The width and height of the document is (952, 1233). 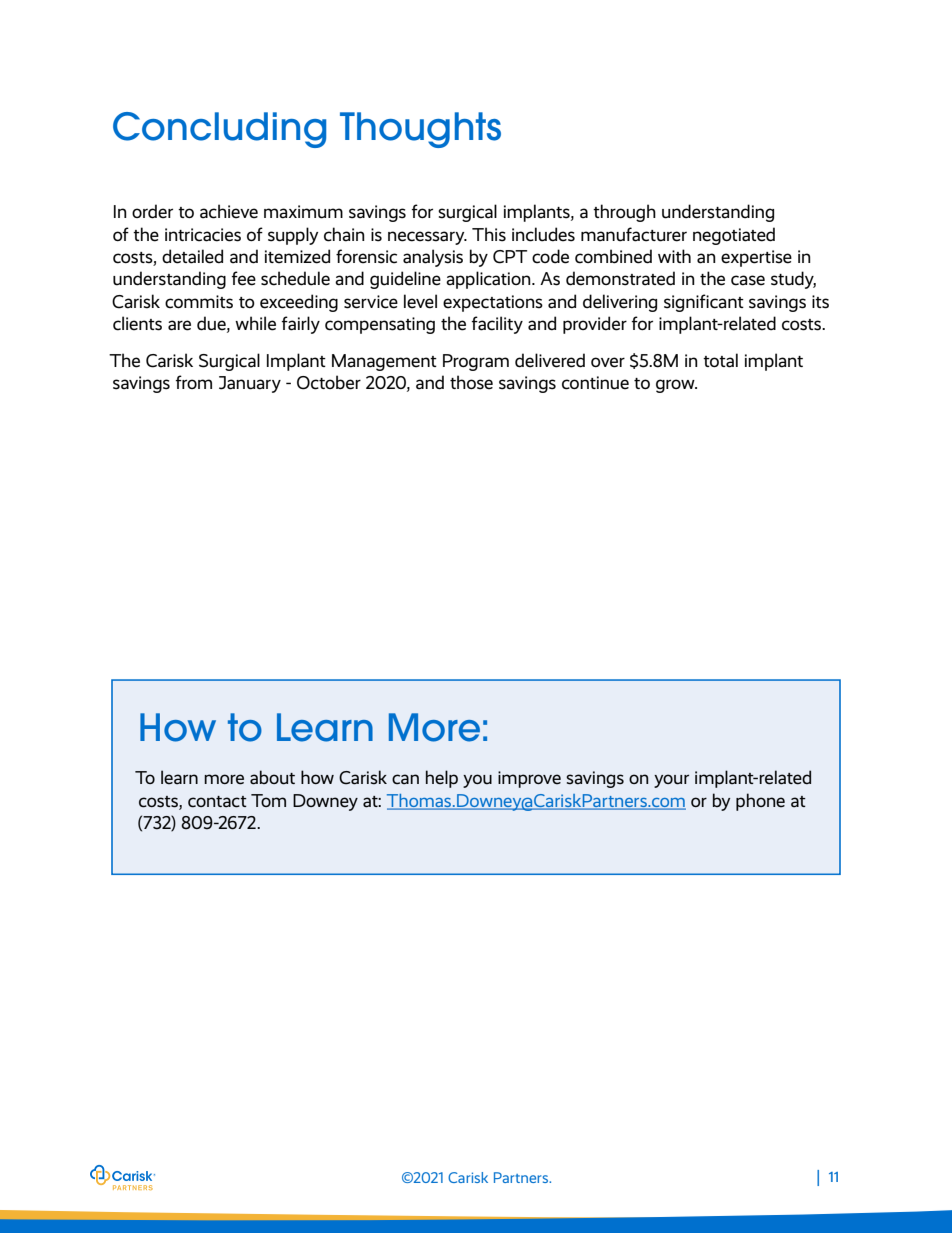 What do you see at coordinates (704, 303) in the document?
I see `significant` at bounding box center [704, 303].
